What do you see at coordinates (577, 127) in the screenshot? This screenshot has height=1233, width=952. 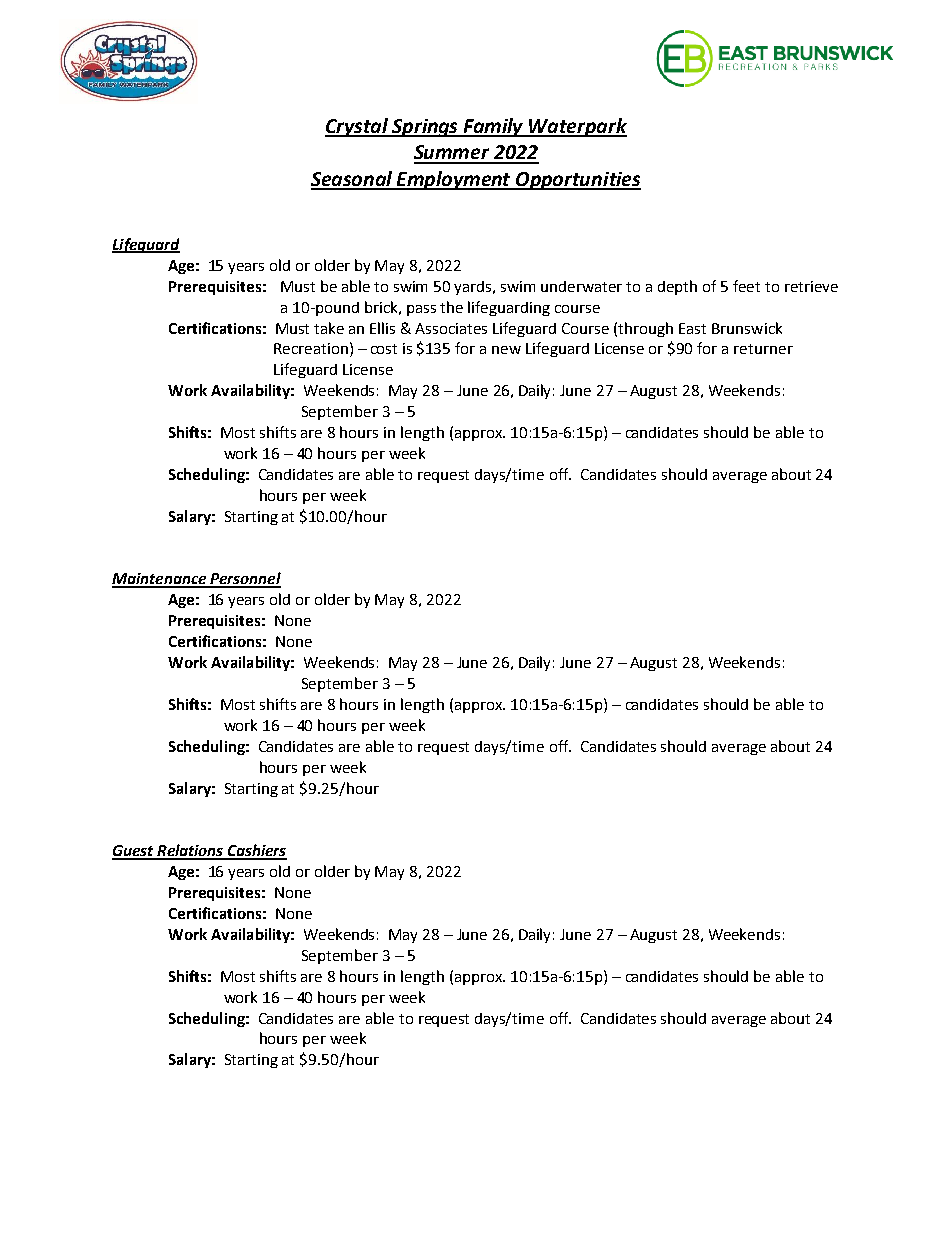 I see `Waterpark` at bounding box center [577, 127].
